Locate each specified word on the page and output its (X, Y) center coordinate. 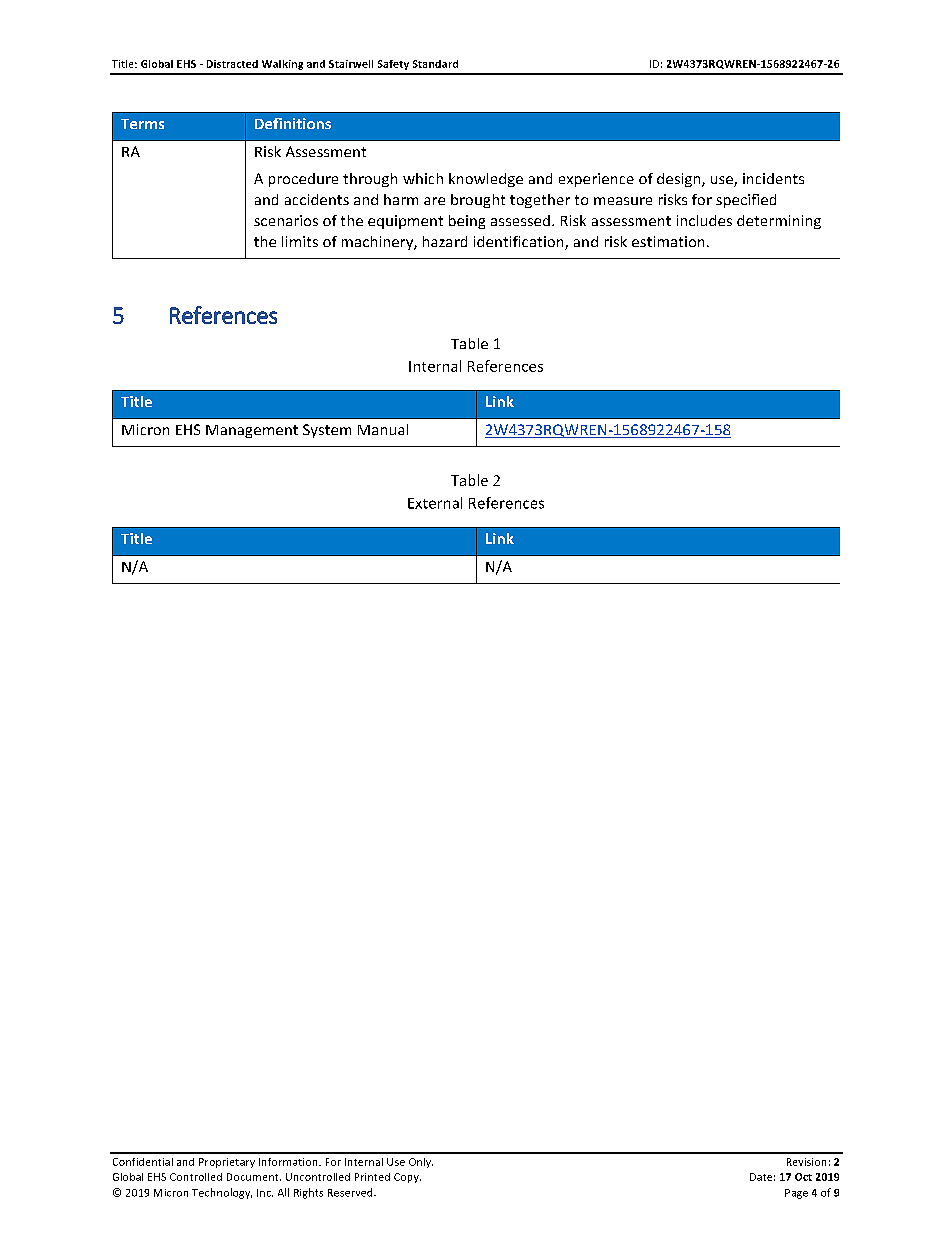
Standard (435, 64)
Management (252, 431)
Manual (383, 429)
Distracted (232, 64)
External (435, 503)
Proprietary (227, 1163)
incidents (773, 178)
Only (421, 1163)
